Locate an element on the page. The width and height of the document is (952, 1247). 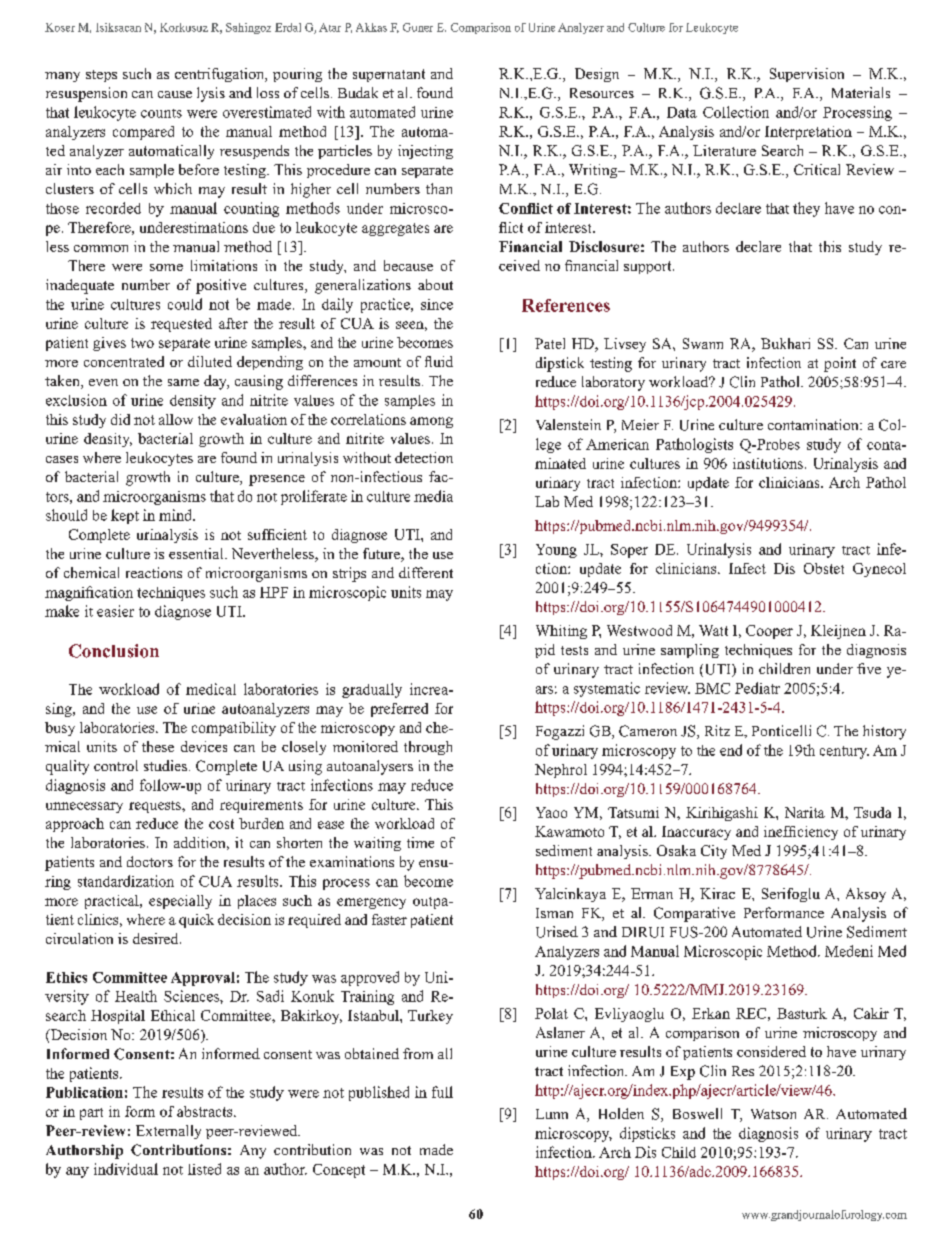
Supervision is located at coordinates (807, 75).
